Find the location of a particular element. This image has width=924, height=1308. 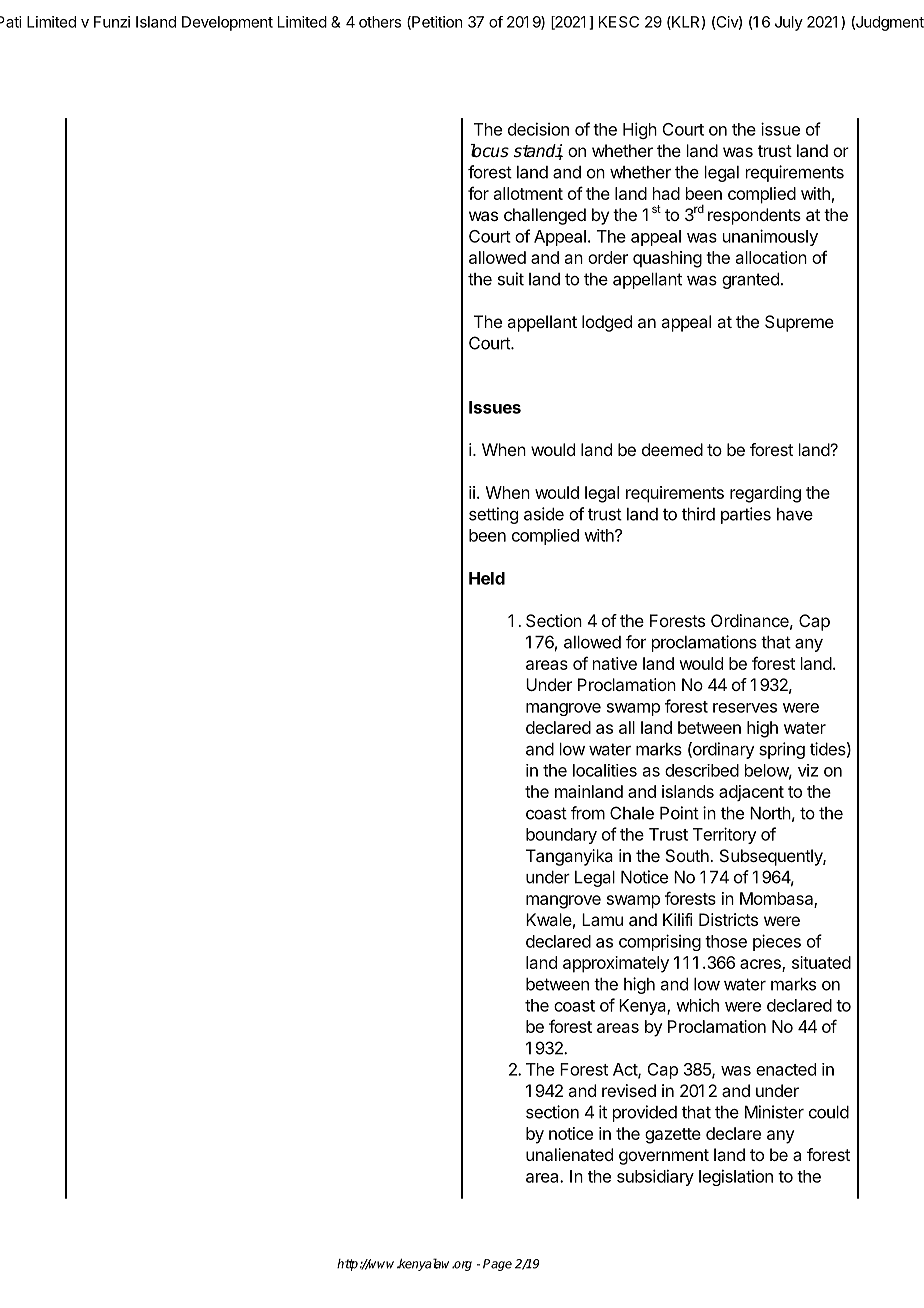

Page is located at coordinates (497, 1265).
